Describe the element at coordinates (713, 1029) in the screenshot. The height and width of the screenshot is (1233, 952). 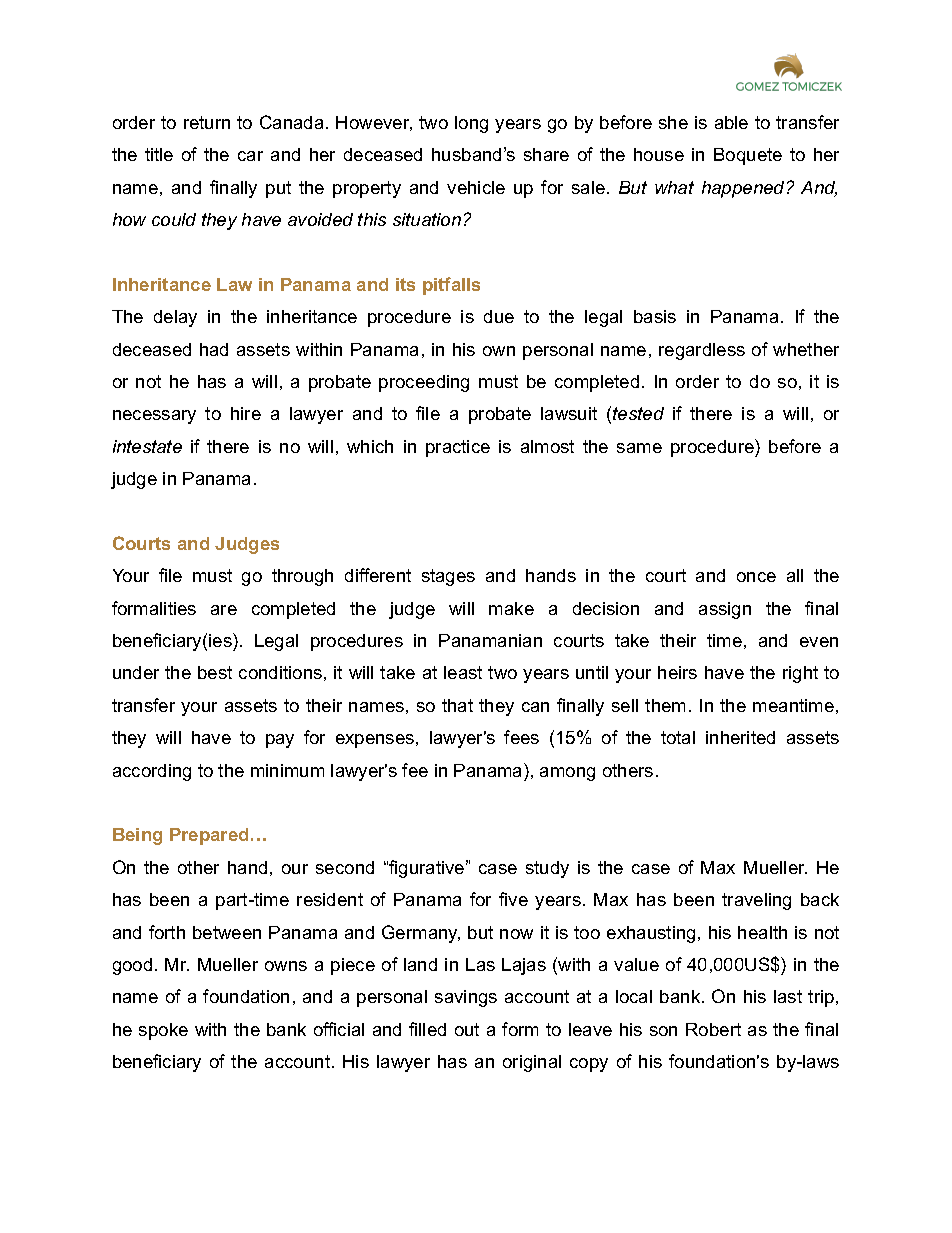
I see `Robert` at that location.
